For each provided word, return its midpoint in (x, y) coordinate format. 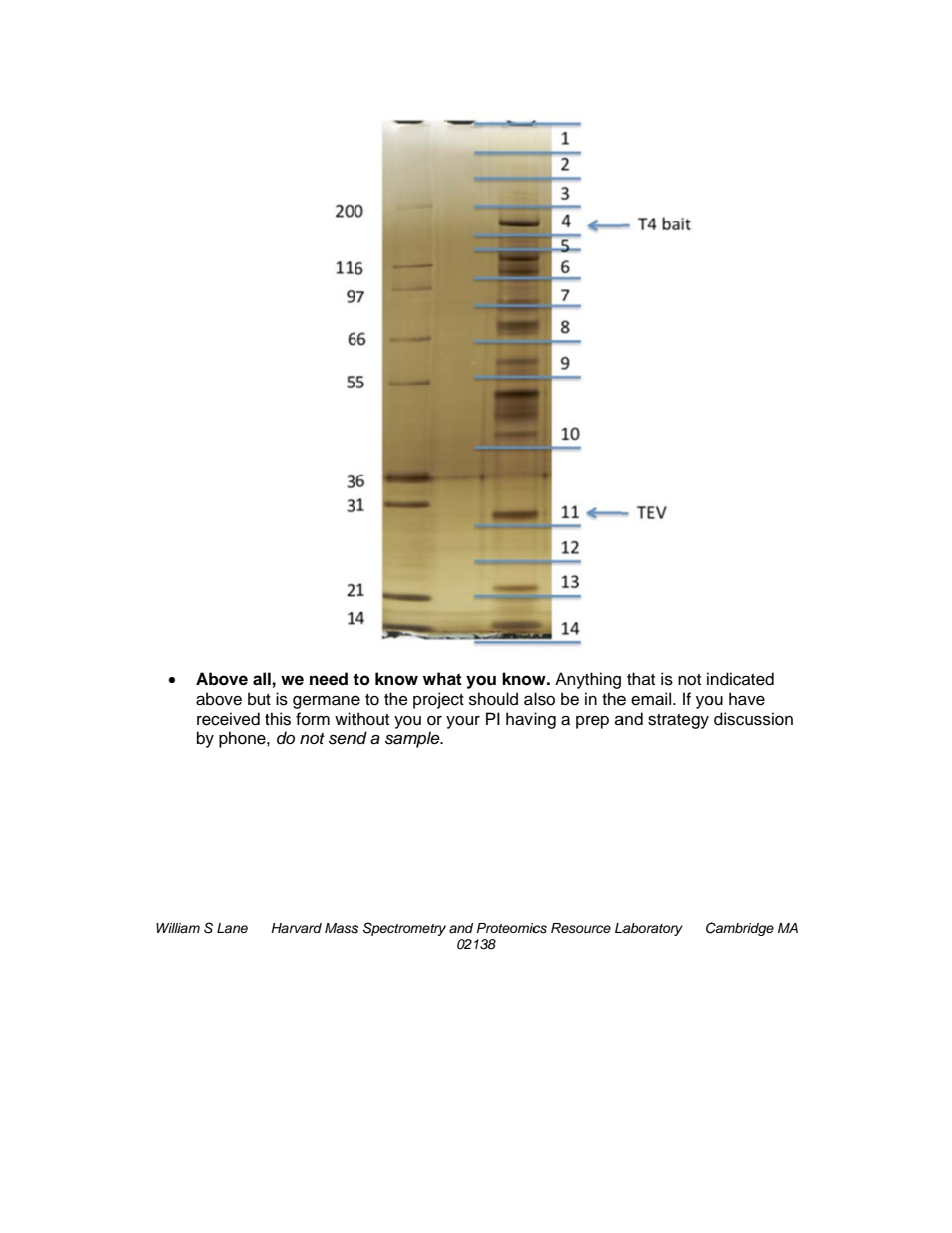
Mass (341, 928)
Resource (581, 928)
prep (592, 722)
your (463, 722)
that (641, 679)
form (313, 719)
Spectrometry (404, 929)
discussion (753, 719)
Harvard (296, 928)
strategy (678, 721)
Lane (232, 928)
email (651, 699)
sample (413, 739)
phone (243, 739)
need (329, 679)
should (493, 699)
